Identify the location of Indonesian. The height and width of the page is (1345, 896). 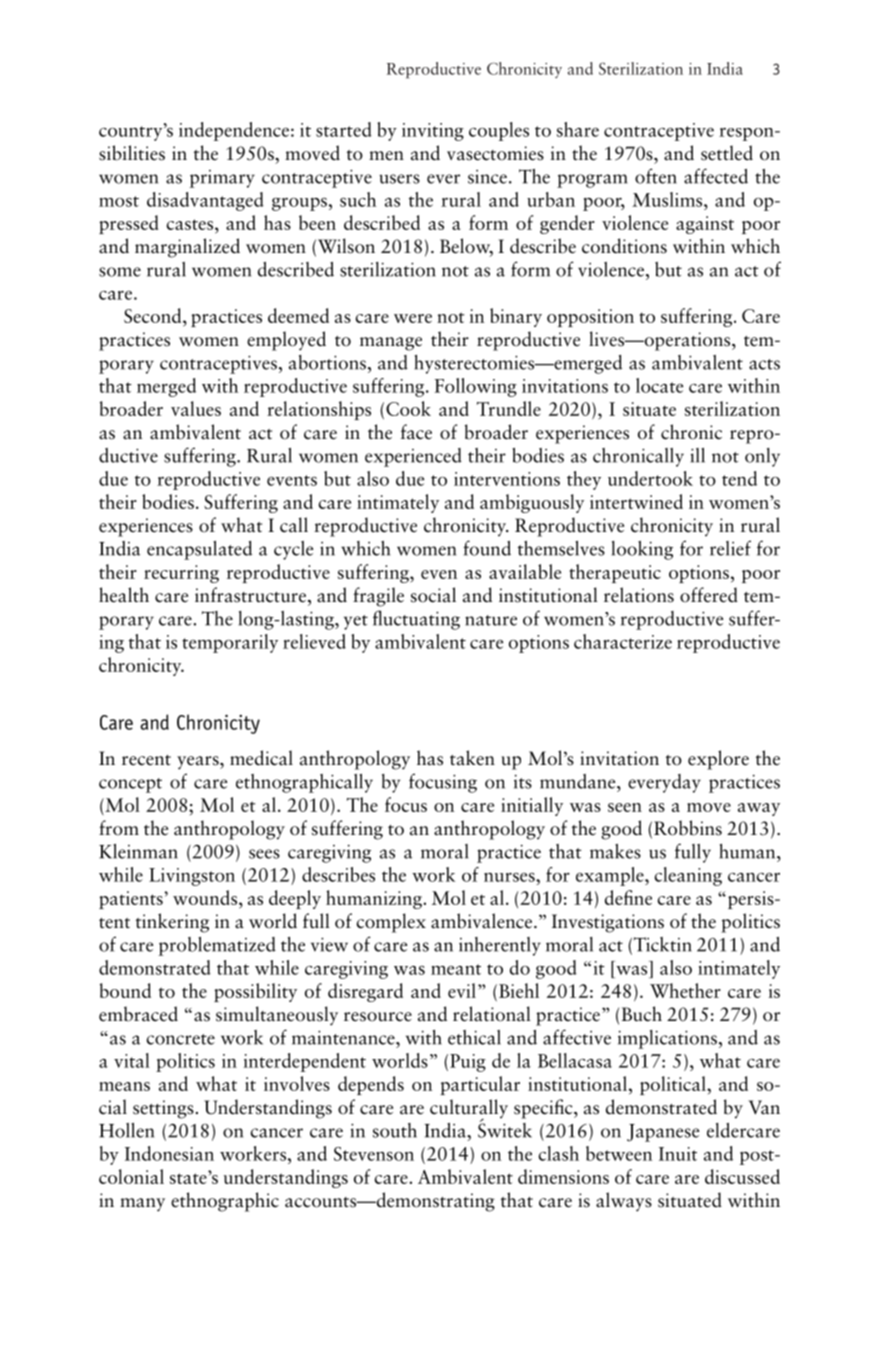
(169, 1153).
